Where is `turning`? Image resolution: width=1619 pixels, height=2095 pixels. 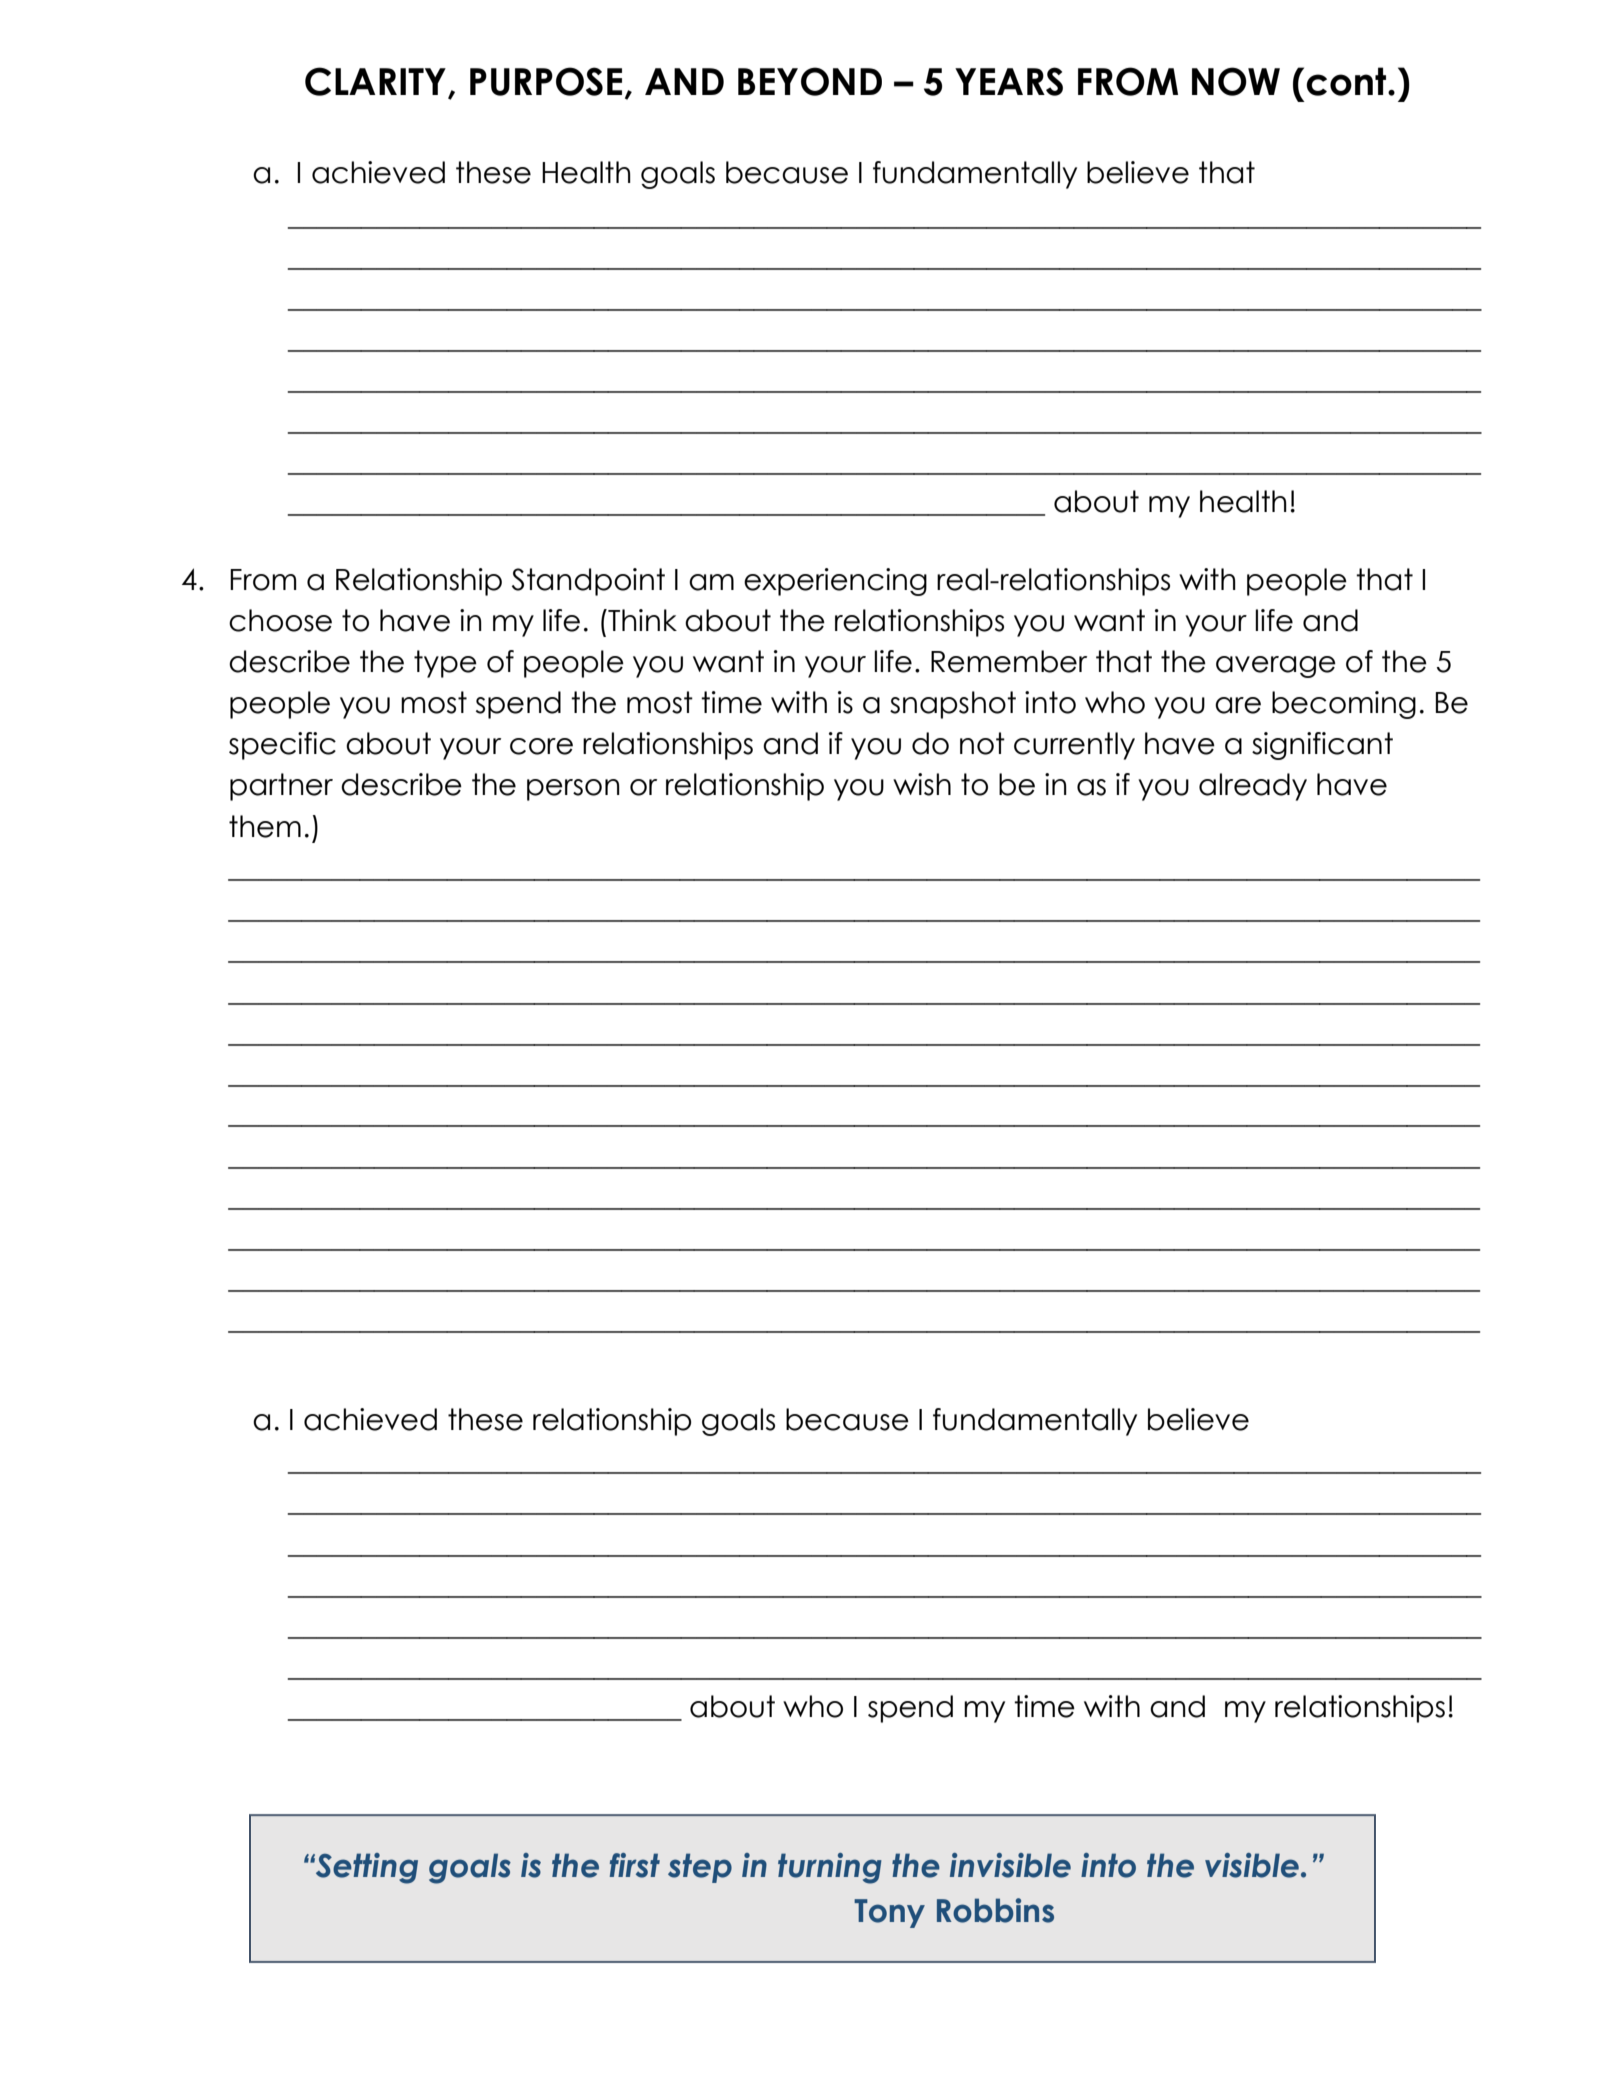 turning is located at coordinates (830, 1868).
